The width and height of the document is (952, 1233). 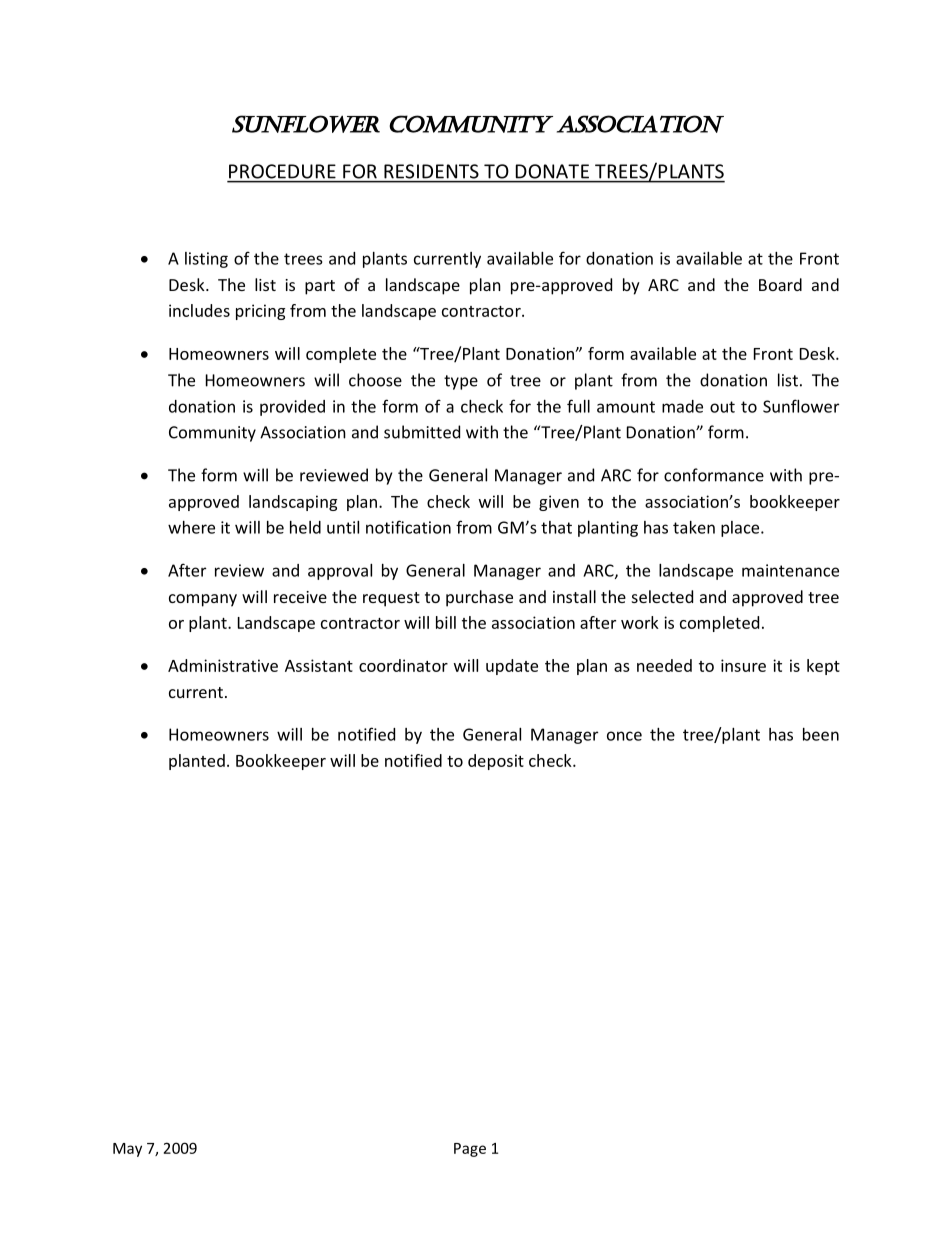 What do you see at coordinates (223, 665) in the document?
I see `Administrative` at bounding box center [223, 665].
